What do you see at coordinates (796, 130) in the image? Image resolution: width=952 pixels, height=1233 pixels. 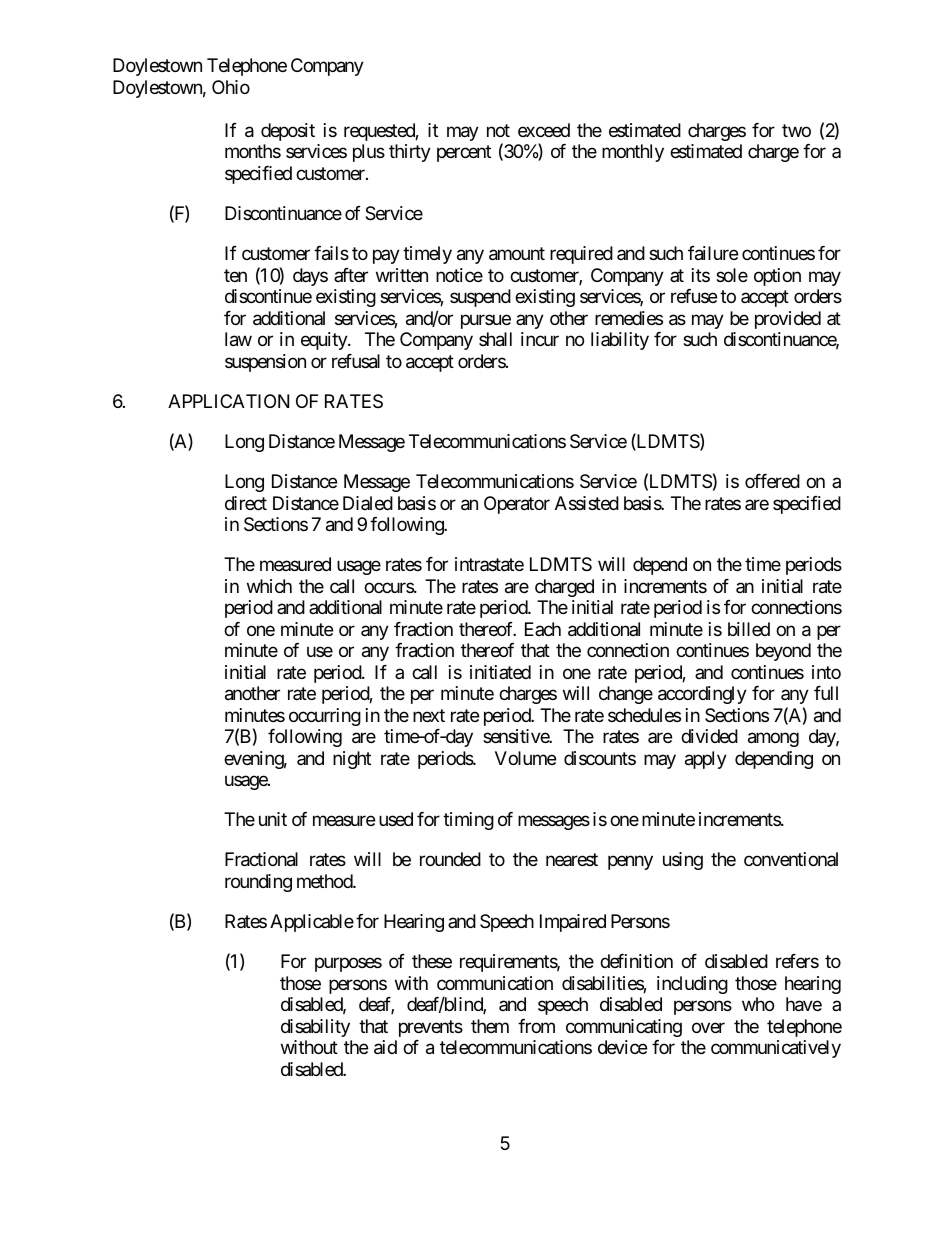 I see `two` at bounding box center [796, 130].
